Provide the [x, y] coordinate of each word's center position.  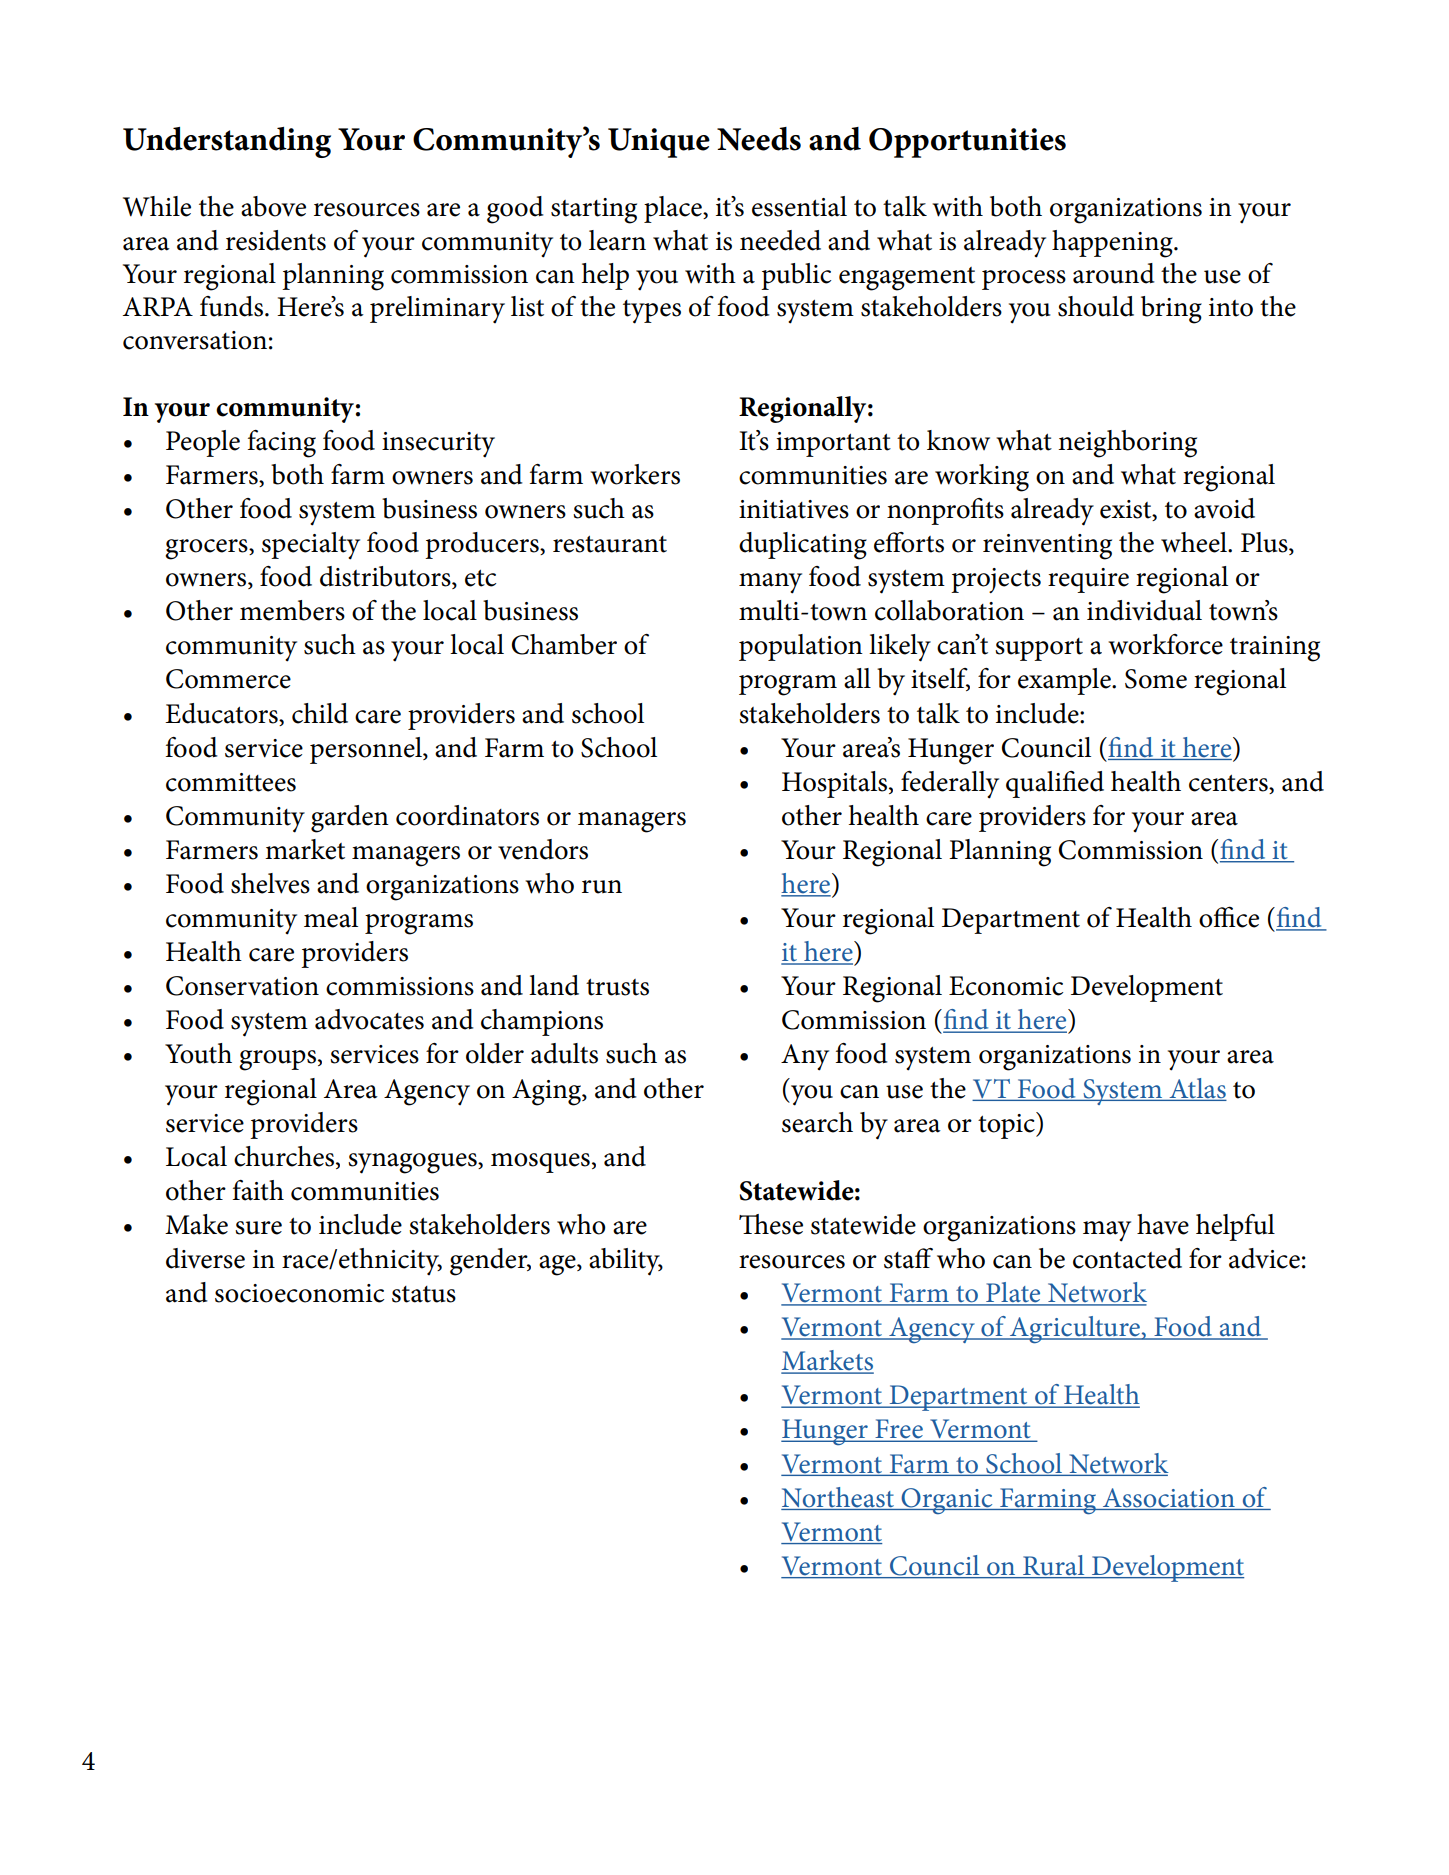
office [1229, 917]
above [273, 206]
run [602, 887]
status [424, 1294]
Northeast [838, 1497]
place [674, 209]
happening [1113, 244]
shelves [270, 883]
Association [1169, 1497]
